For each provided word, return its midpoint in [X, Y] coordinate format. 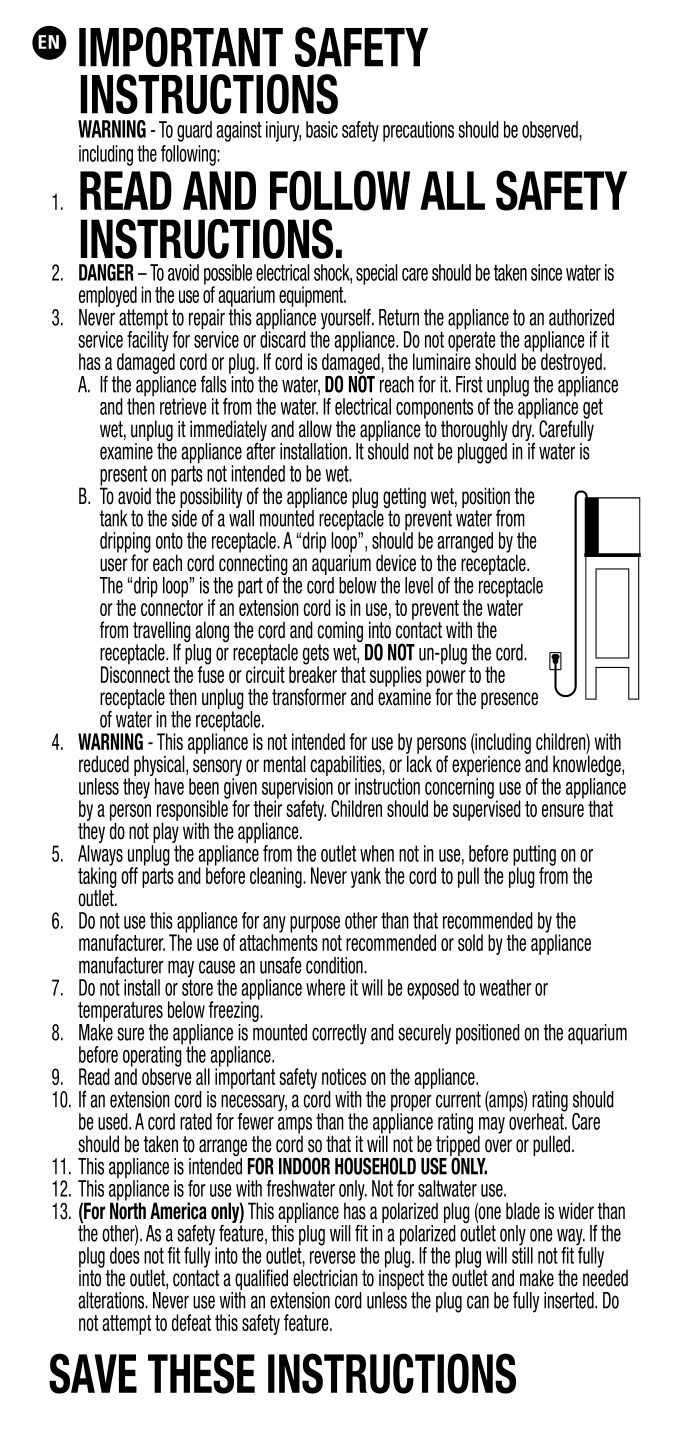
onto [169, 540]
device [396, 563]
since [546, 272]
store [197, 986]
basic [322, 129]
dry [523, 429]
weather [505, 987]
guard [194, 131]
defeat [191, 1322]
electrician [325, 1278]
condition [335, 965]
